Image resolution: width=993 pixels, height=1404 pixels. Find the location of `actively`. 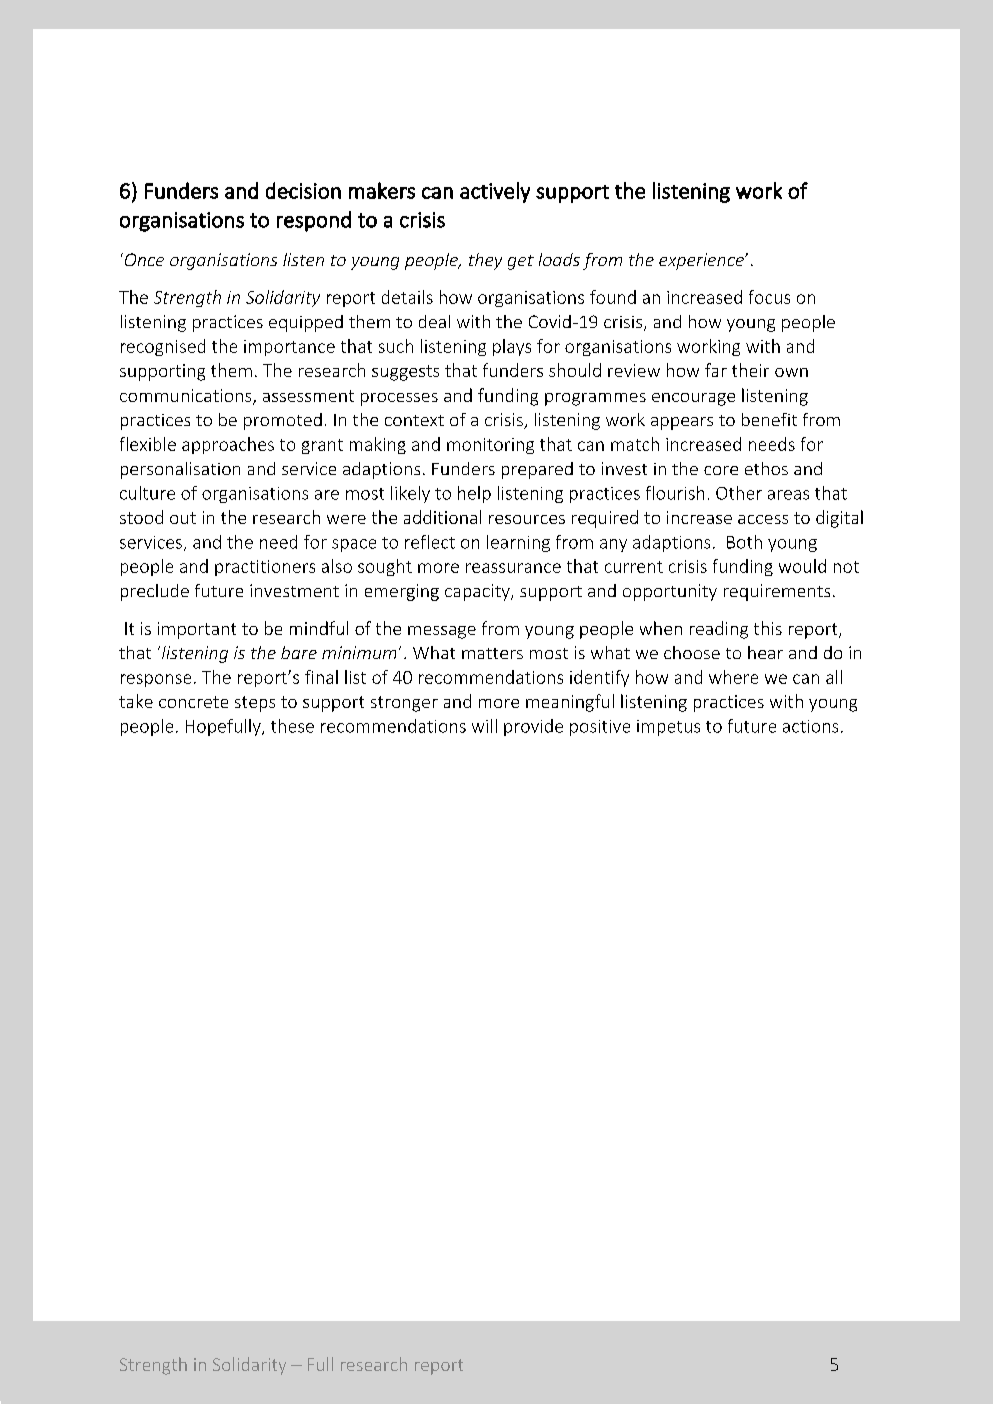

actively is located at coordinates (495, 192).
